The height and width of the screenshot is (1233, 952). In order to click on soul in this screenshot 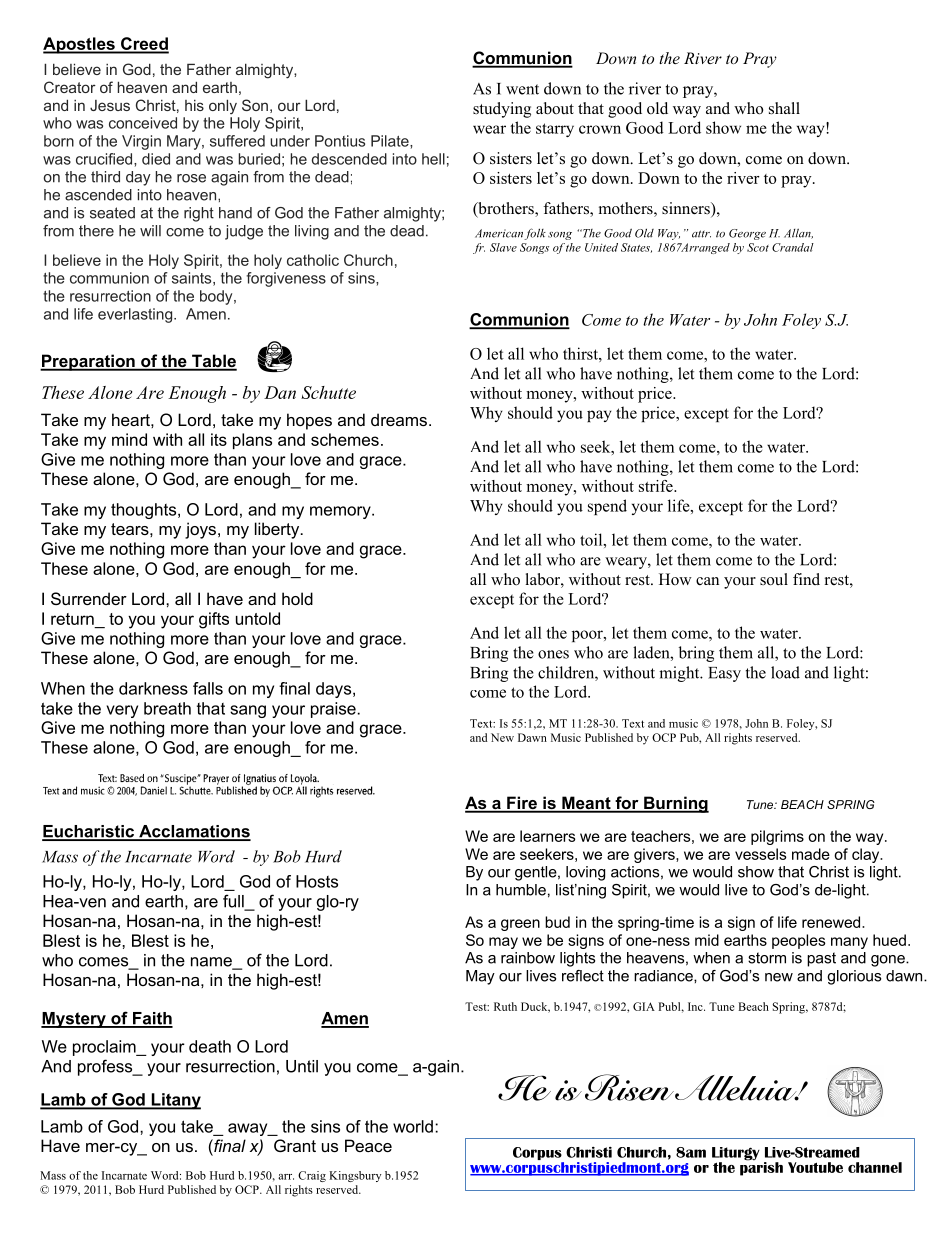, I will do `click(774, 579)`.
